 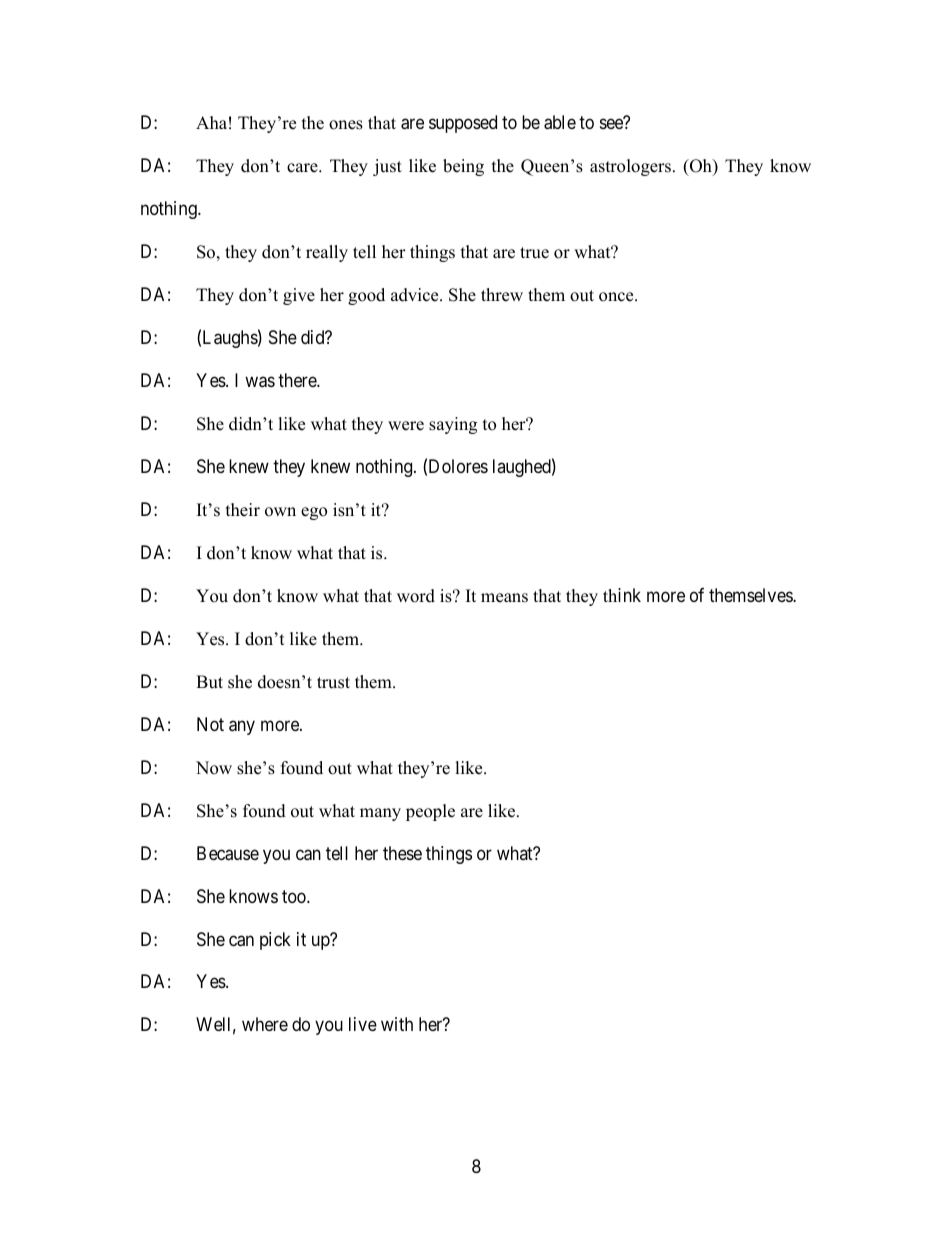 I want to click on live, so click(x=363, y=1024).
